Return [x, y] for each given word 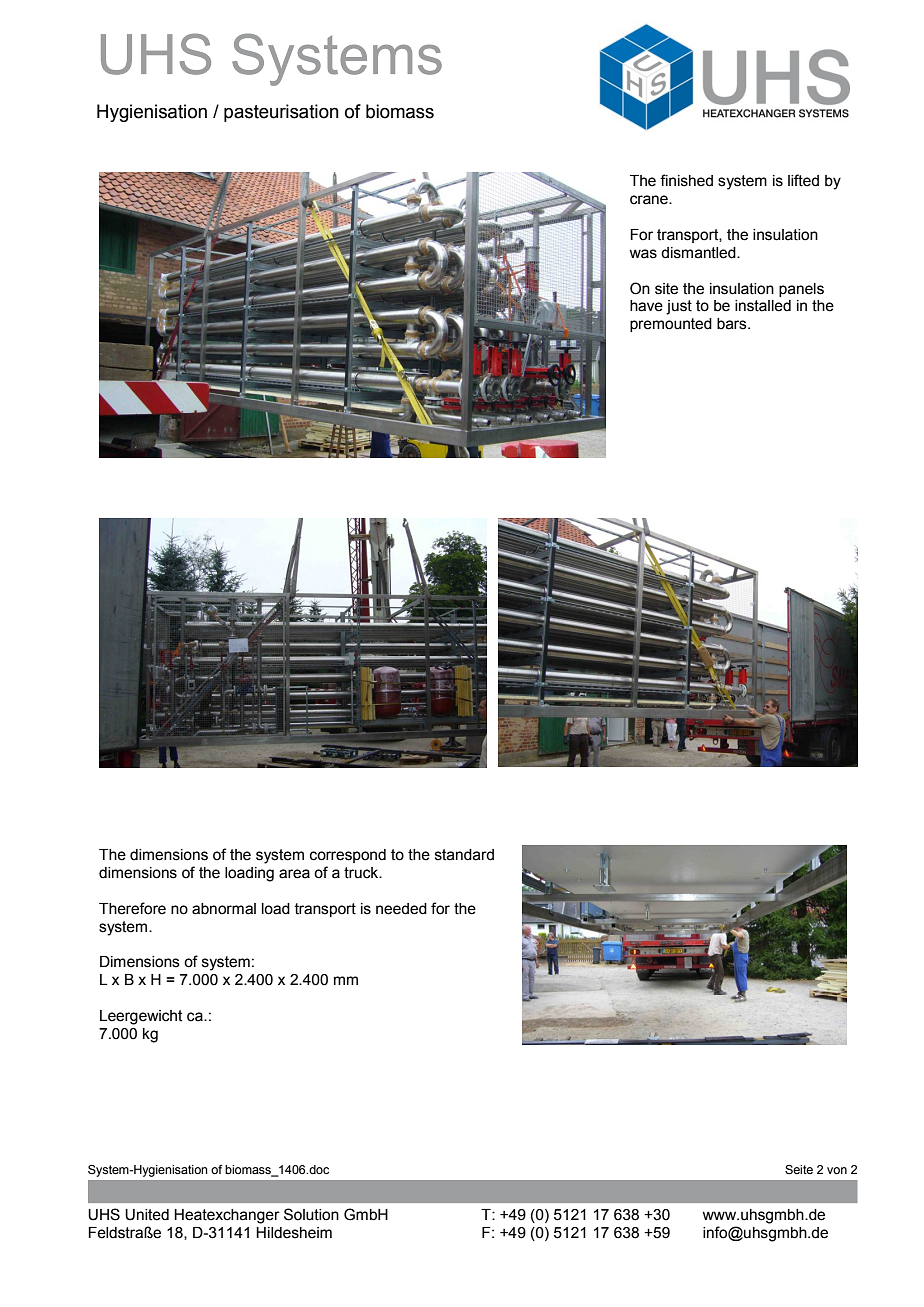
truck [362, 873]
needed [401, 909]
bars [733, 324]
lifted [803, 180]
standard [464, 855]
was [643, 254]
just [679, 307]
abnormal [224, 909]
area [294, 874]
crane [650, 200]
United [147, 1215]
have [646, 306]
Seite [799, 1169]
